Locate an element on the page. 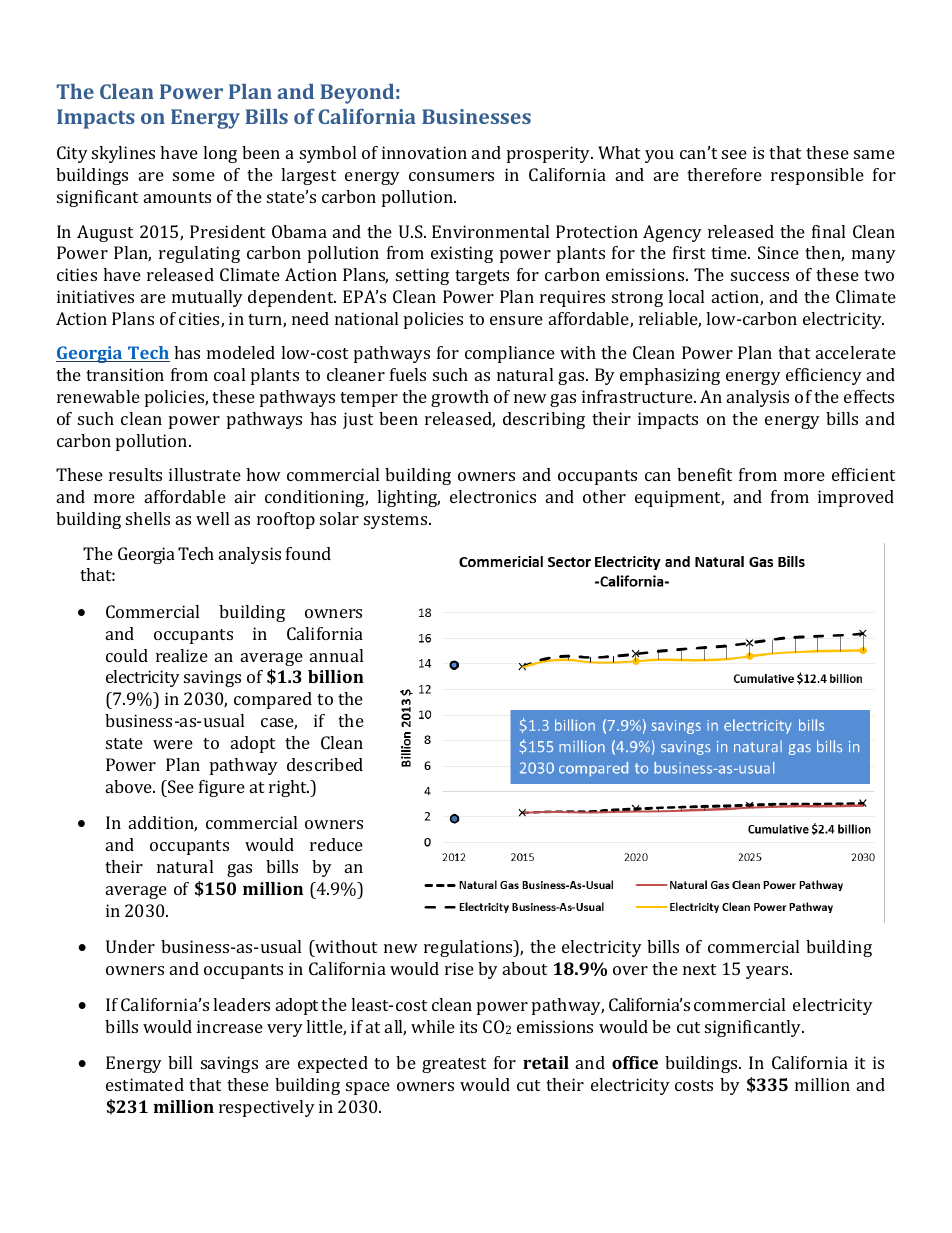 This page has width=952, height=1233. realize is located at coordinates (182, 655).
